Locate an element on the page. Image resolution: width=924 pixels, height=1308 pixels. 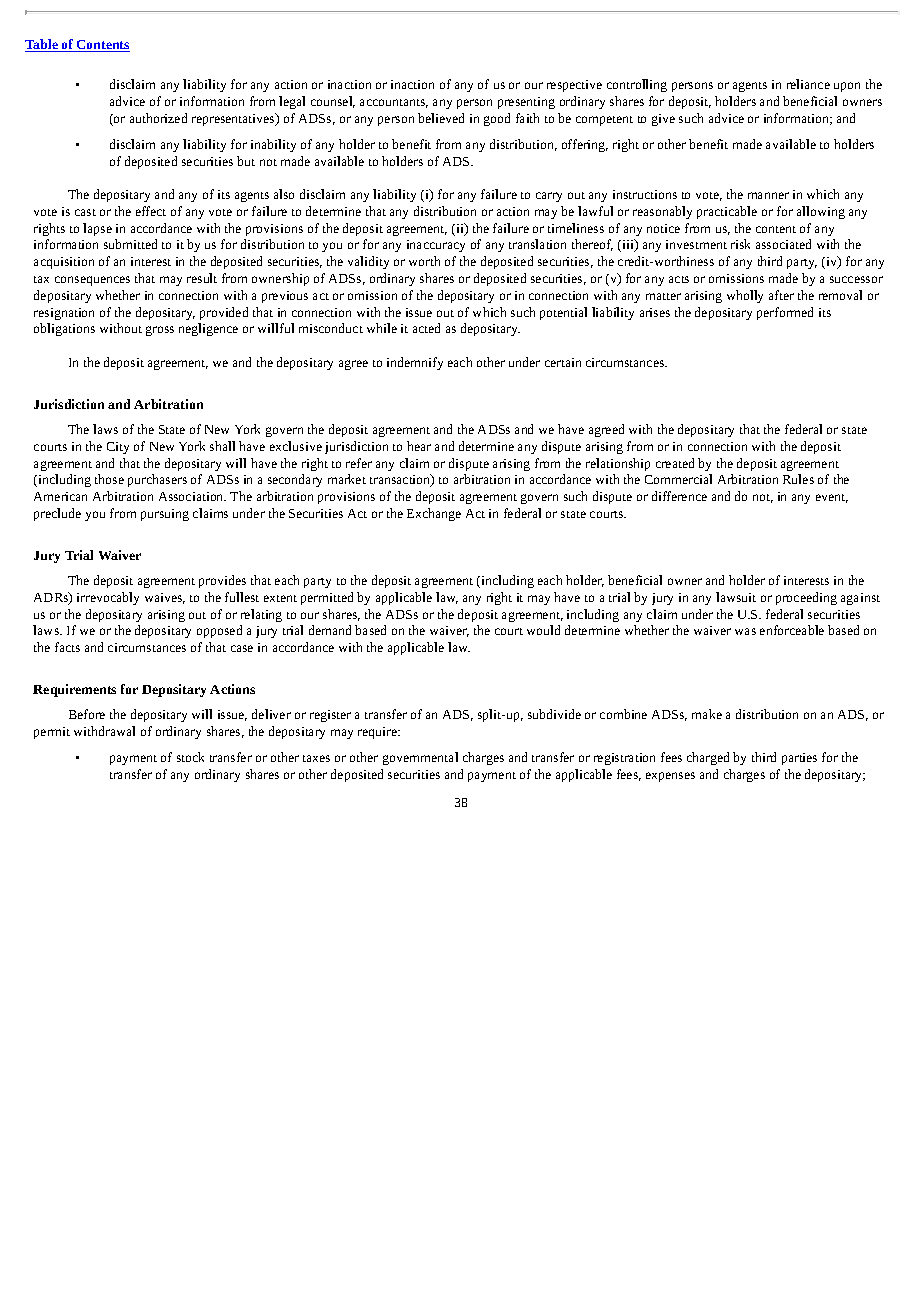
reliance is located at coordinates (808, 84).
